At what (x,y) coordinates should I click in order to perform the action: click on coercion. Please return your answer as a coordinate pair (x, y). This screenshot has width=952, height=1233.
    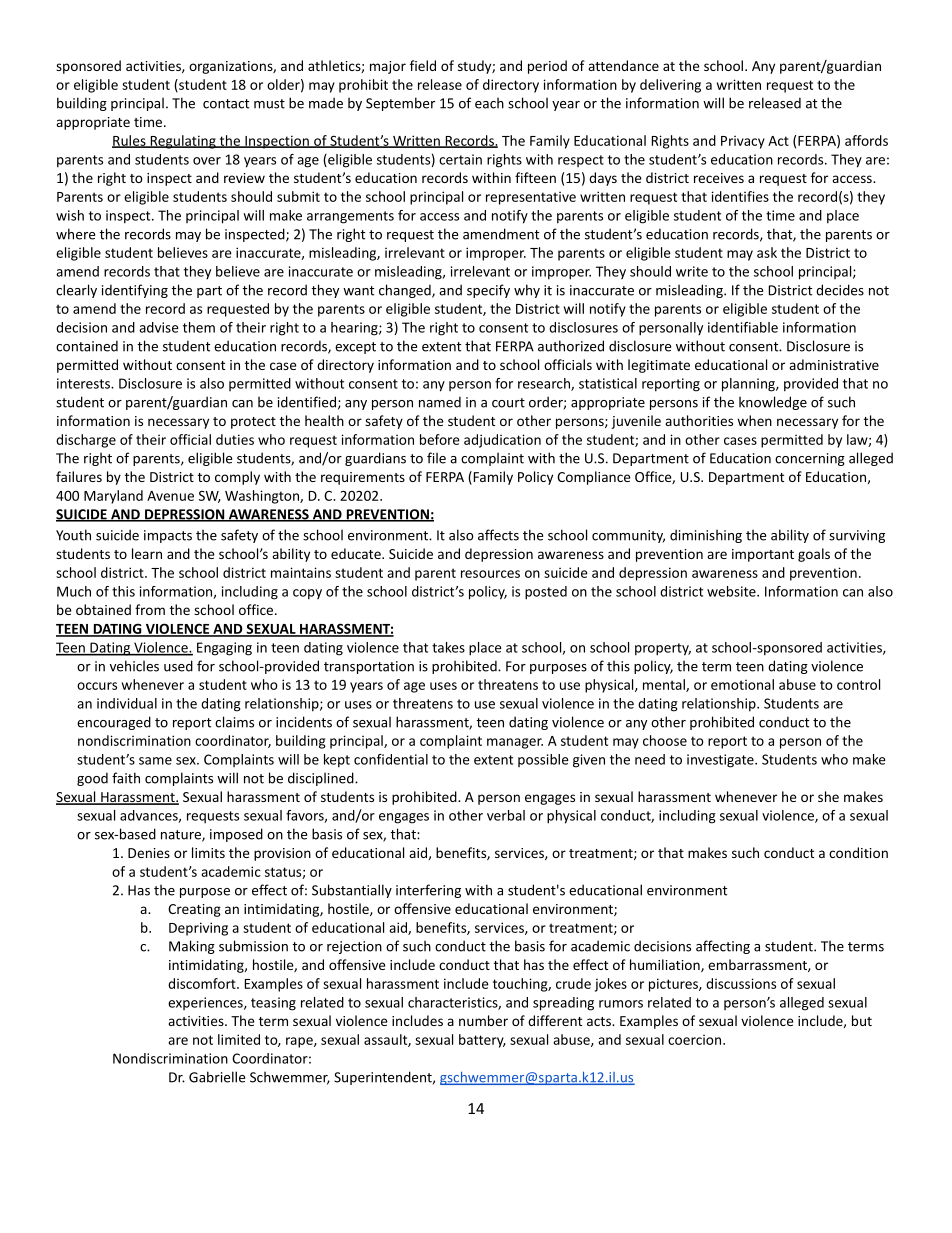
    Looking at the image, I should click on (694, 1040).
